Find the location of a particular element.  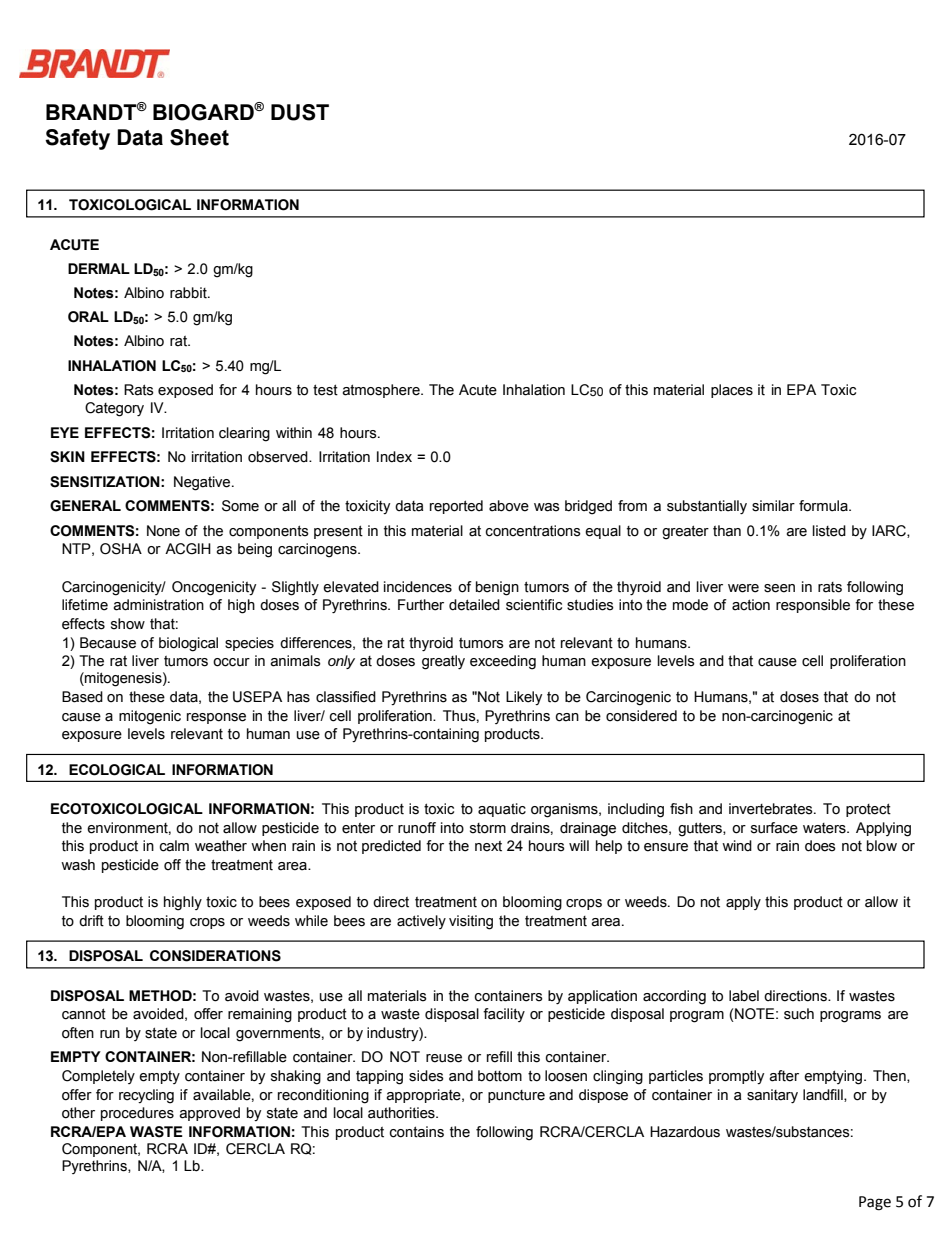

procedures is located at coordinates (137, 1114).
